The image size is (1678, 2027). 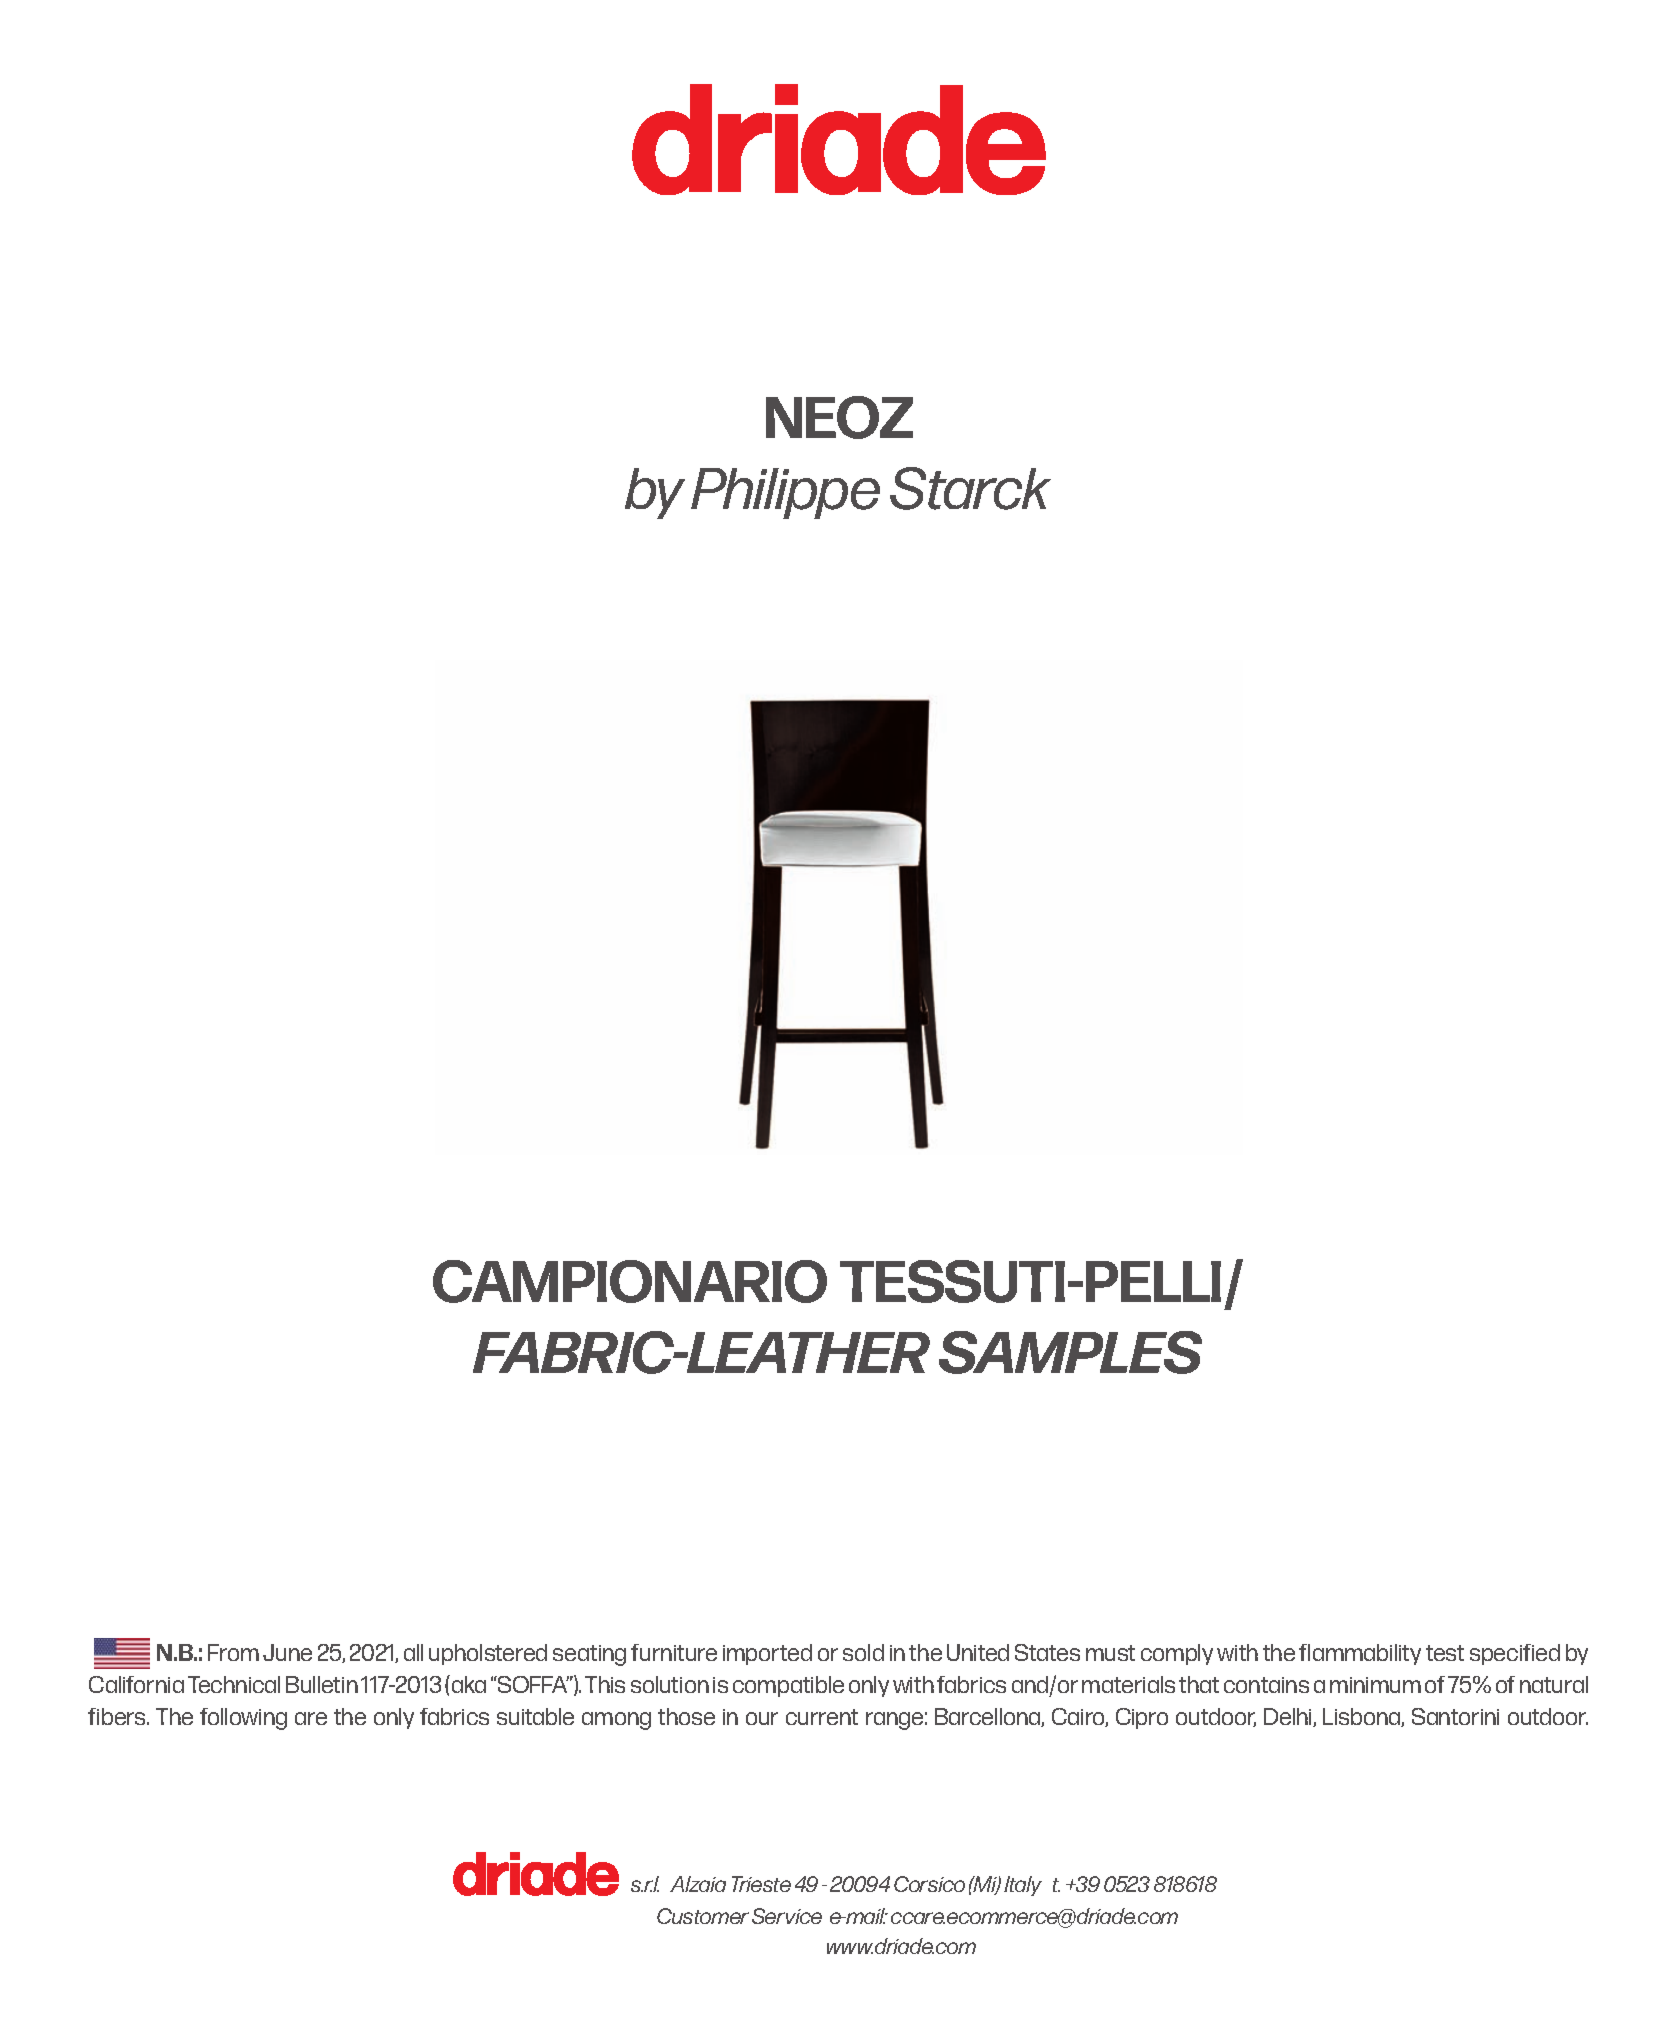 What do you see at coordinates (1360, 1654) in the screenshot?
I see `flammability` at bounding box center [1360, 1654].
